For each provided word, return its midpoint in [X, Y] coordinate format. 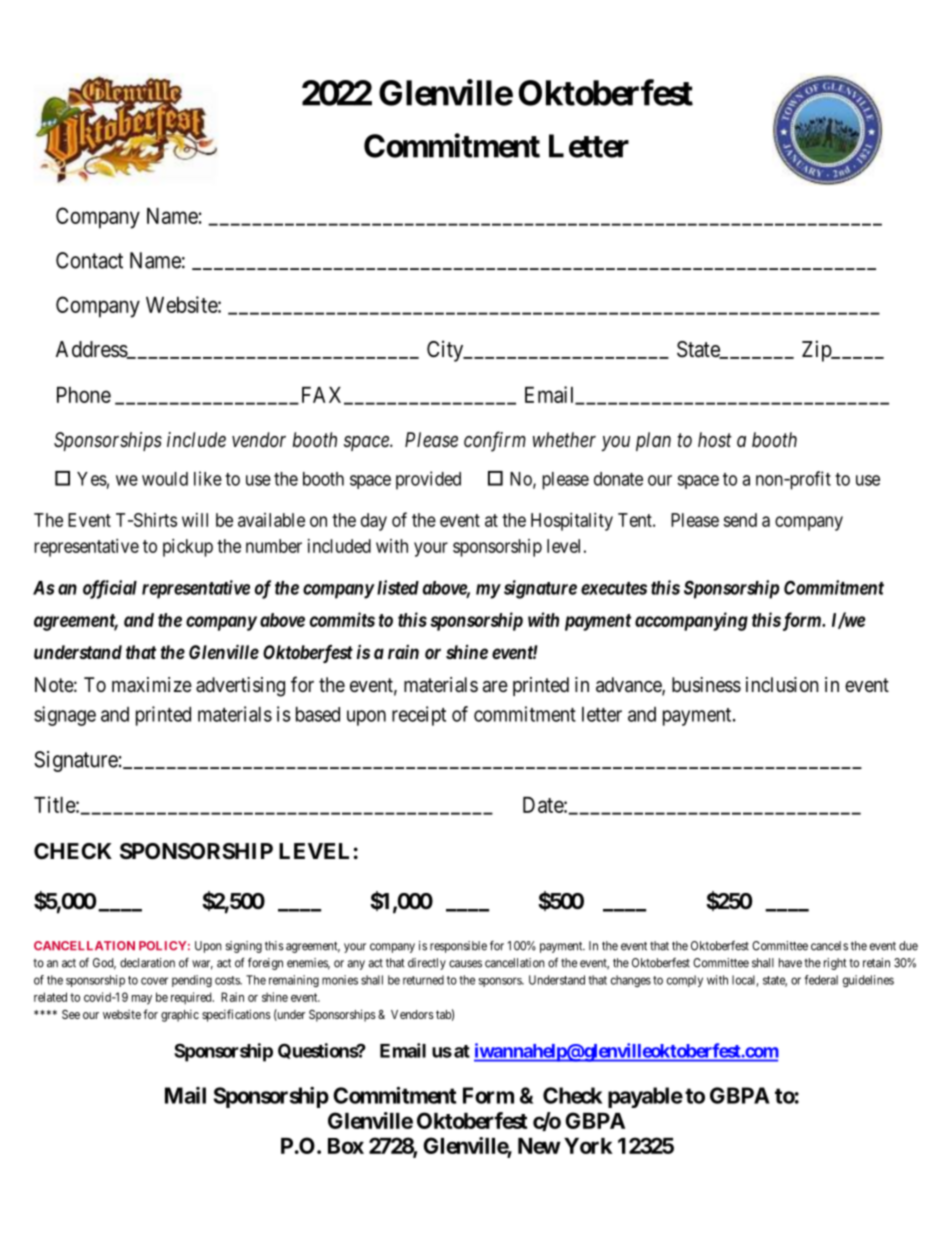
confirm [495, 441]
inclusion [782, 684]
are [495, 687]
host [715, 440]
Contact [89, 260]
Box [346, 1146]
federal [821, 980]
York [588, 1146]
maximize [152, 684]
